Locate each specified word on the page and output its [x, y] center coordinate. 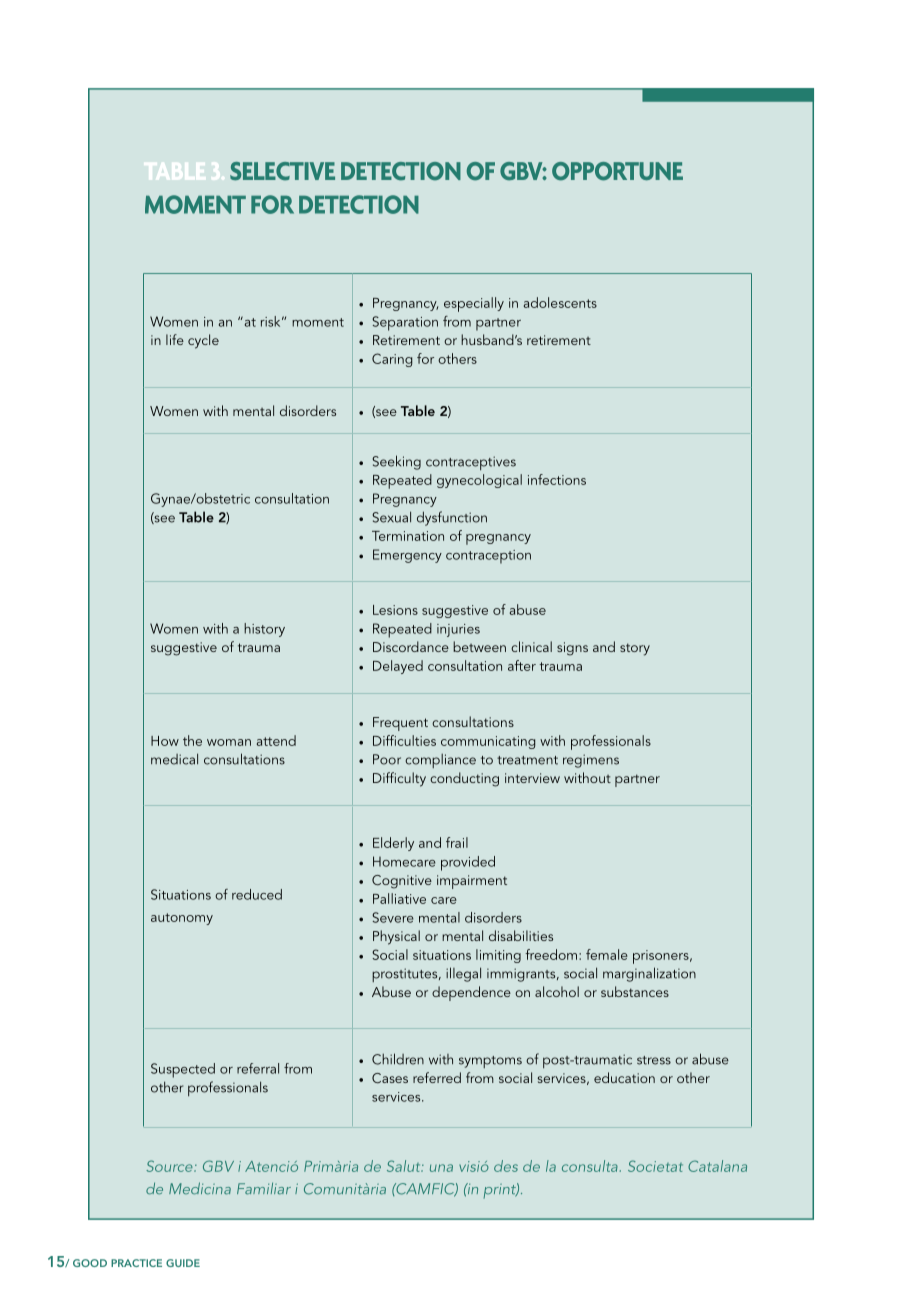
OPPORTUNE [617, 171]
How [165, 741]
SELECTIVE [282, 171]
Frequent [400, 724]
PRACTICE [136, 1263]
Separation [405, 323]
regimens [591, 761]
